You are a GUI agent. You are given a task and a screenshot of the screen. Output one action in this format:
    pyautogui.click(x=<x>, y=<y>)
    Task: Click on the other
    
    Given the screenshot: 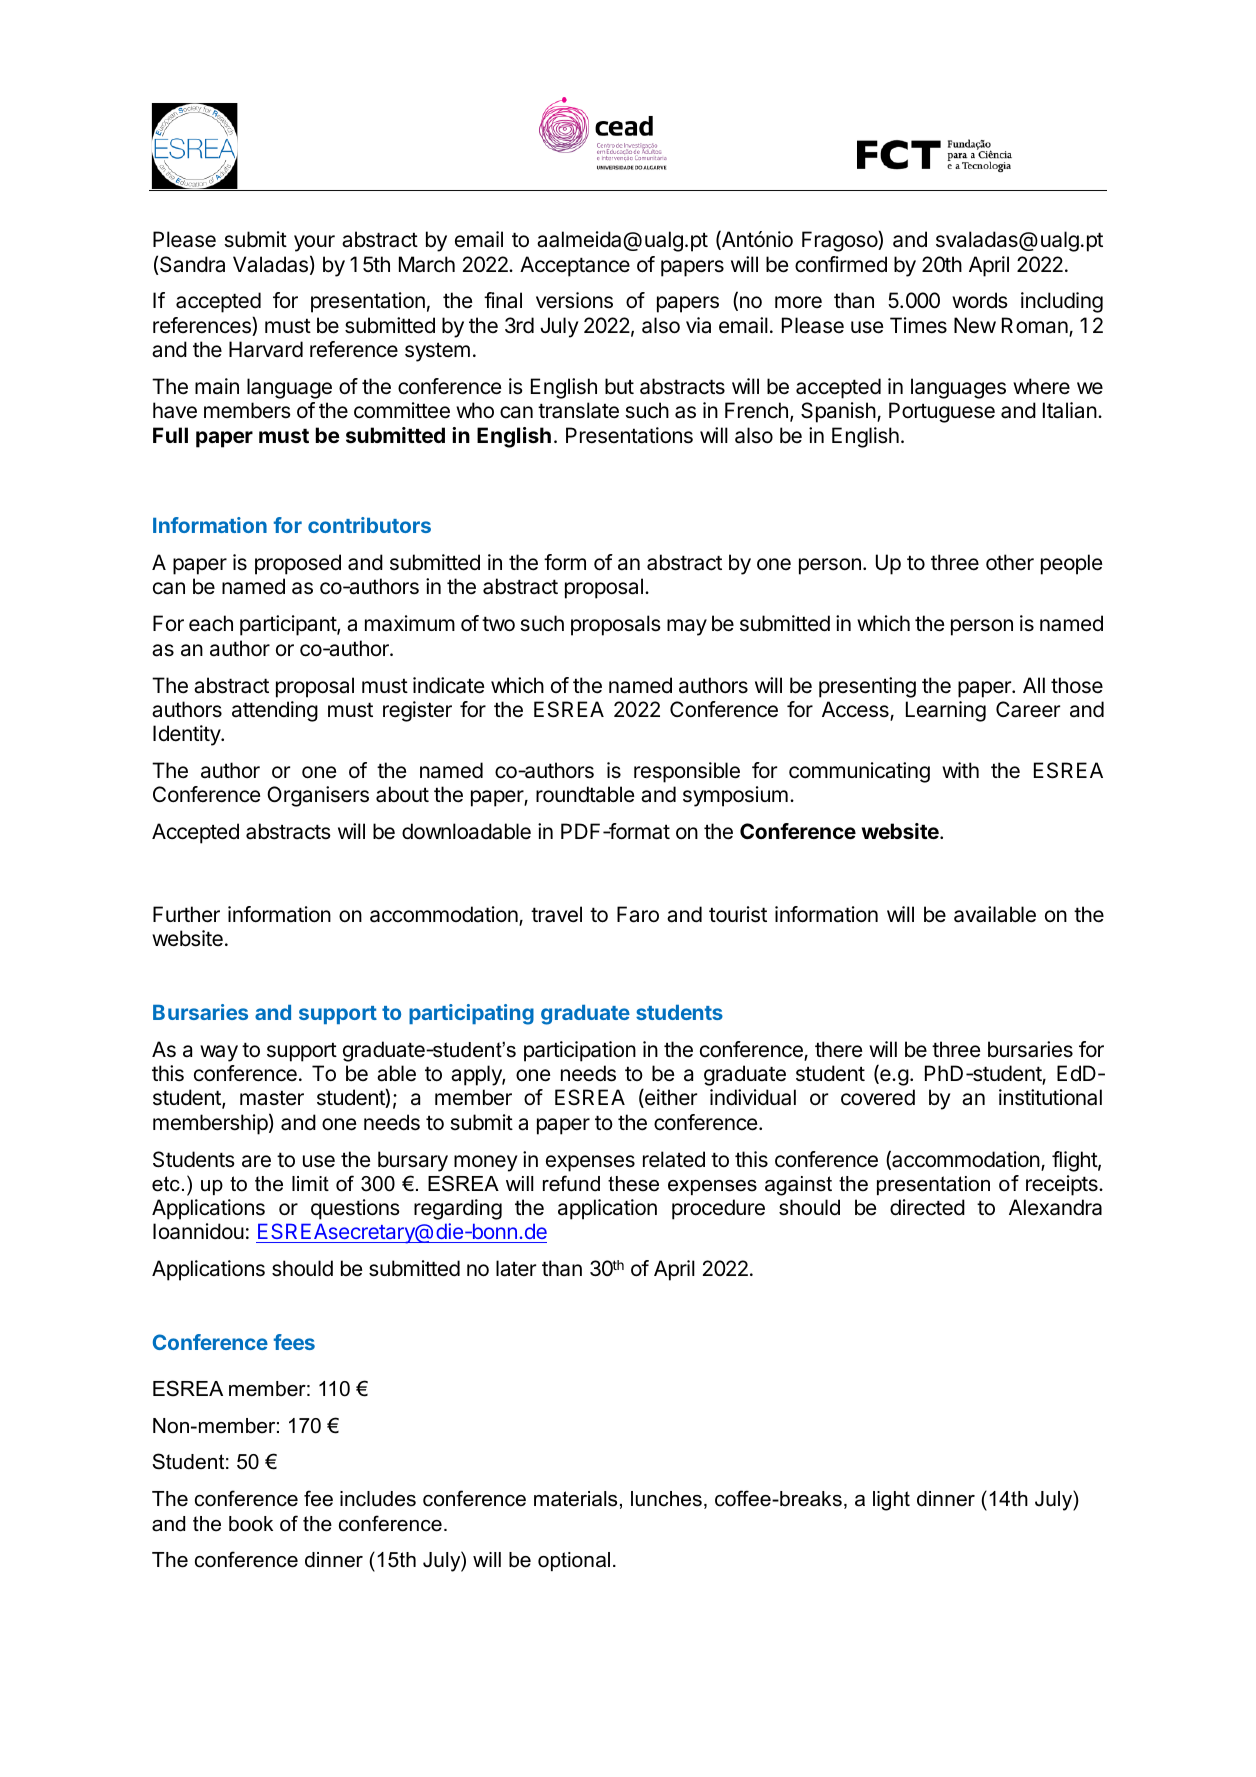 What is the action you would take?
    pyautogui.click(x=1010, y=562)
